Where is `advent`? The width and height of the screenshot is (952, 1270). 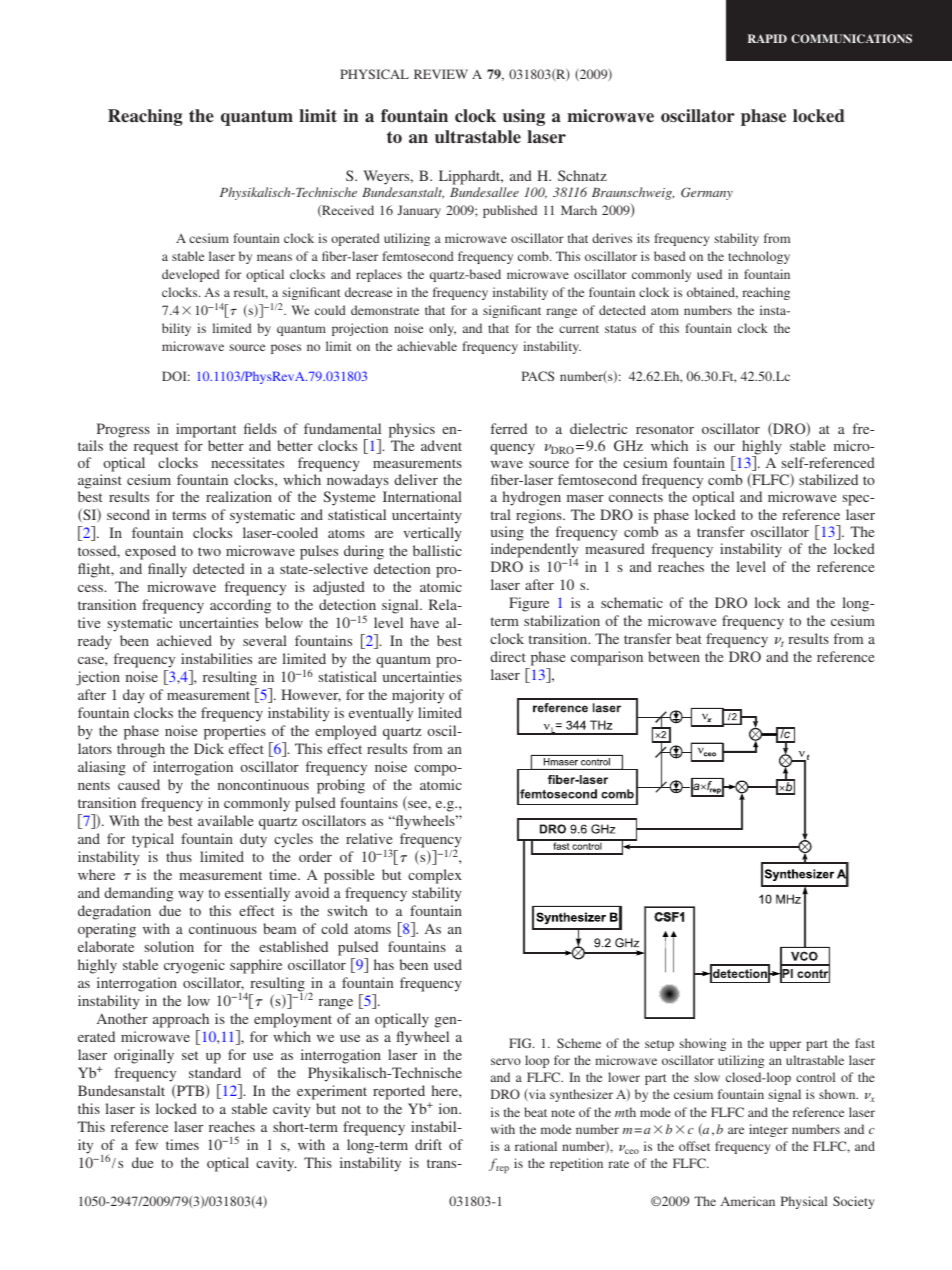 advent is located at coordinates (441, 445).
